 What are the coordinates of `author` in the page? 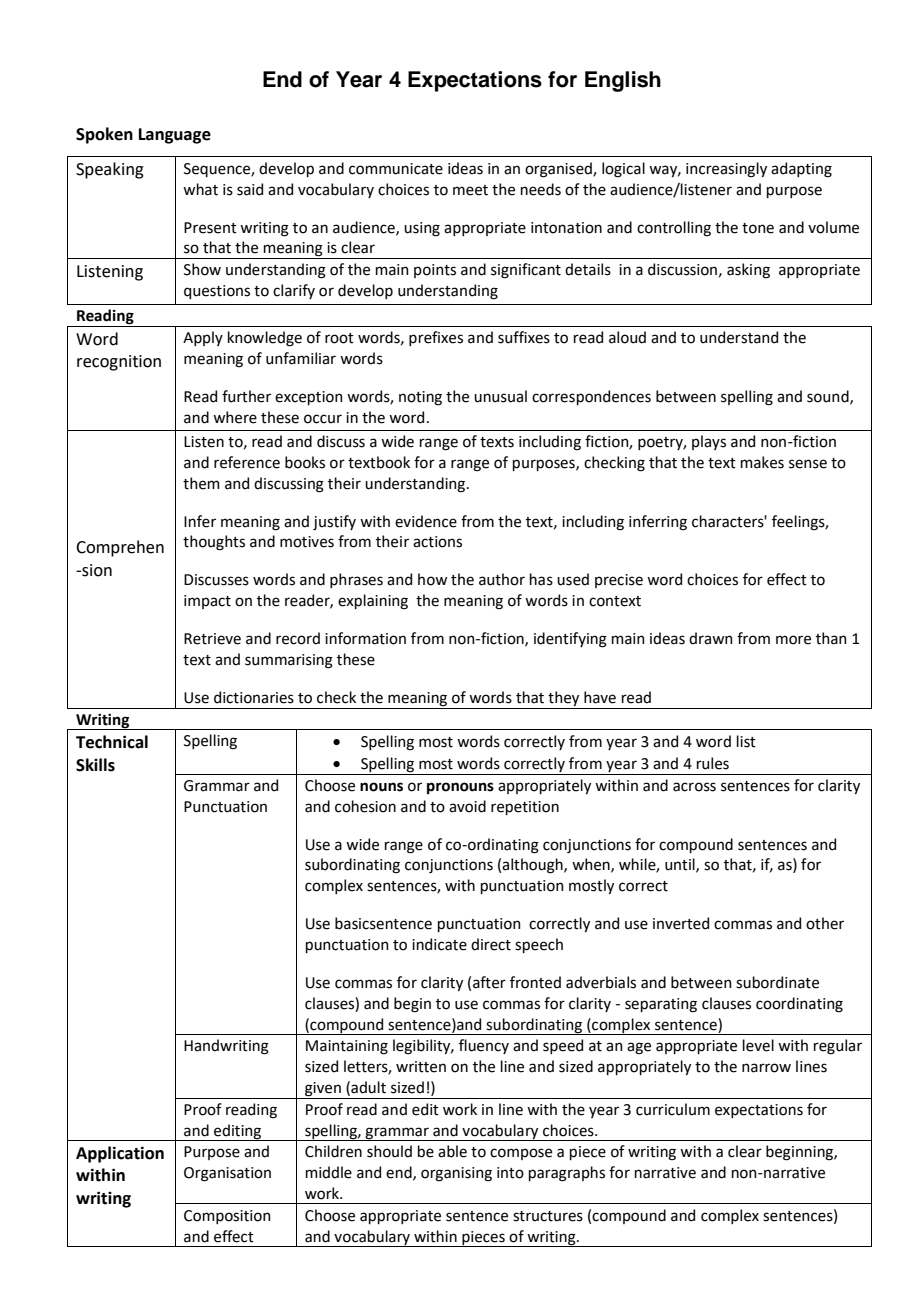 It's located at (502, 579).
